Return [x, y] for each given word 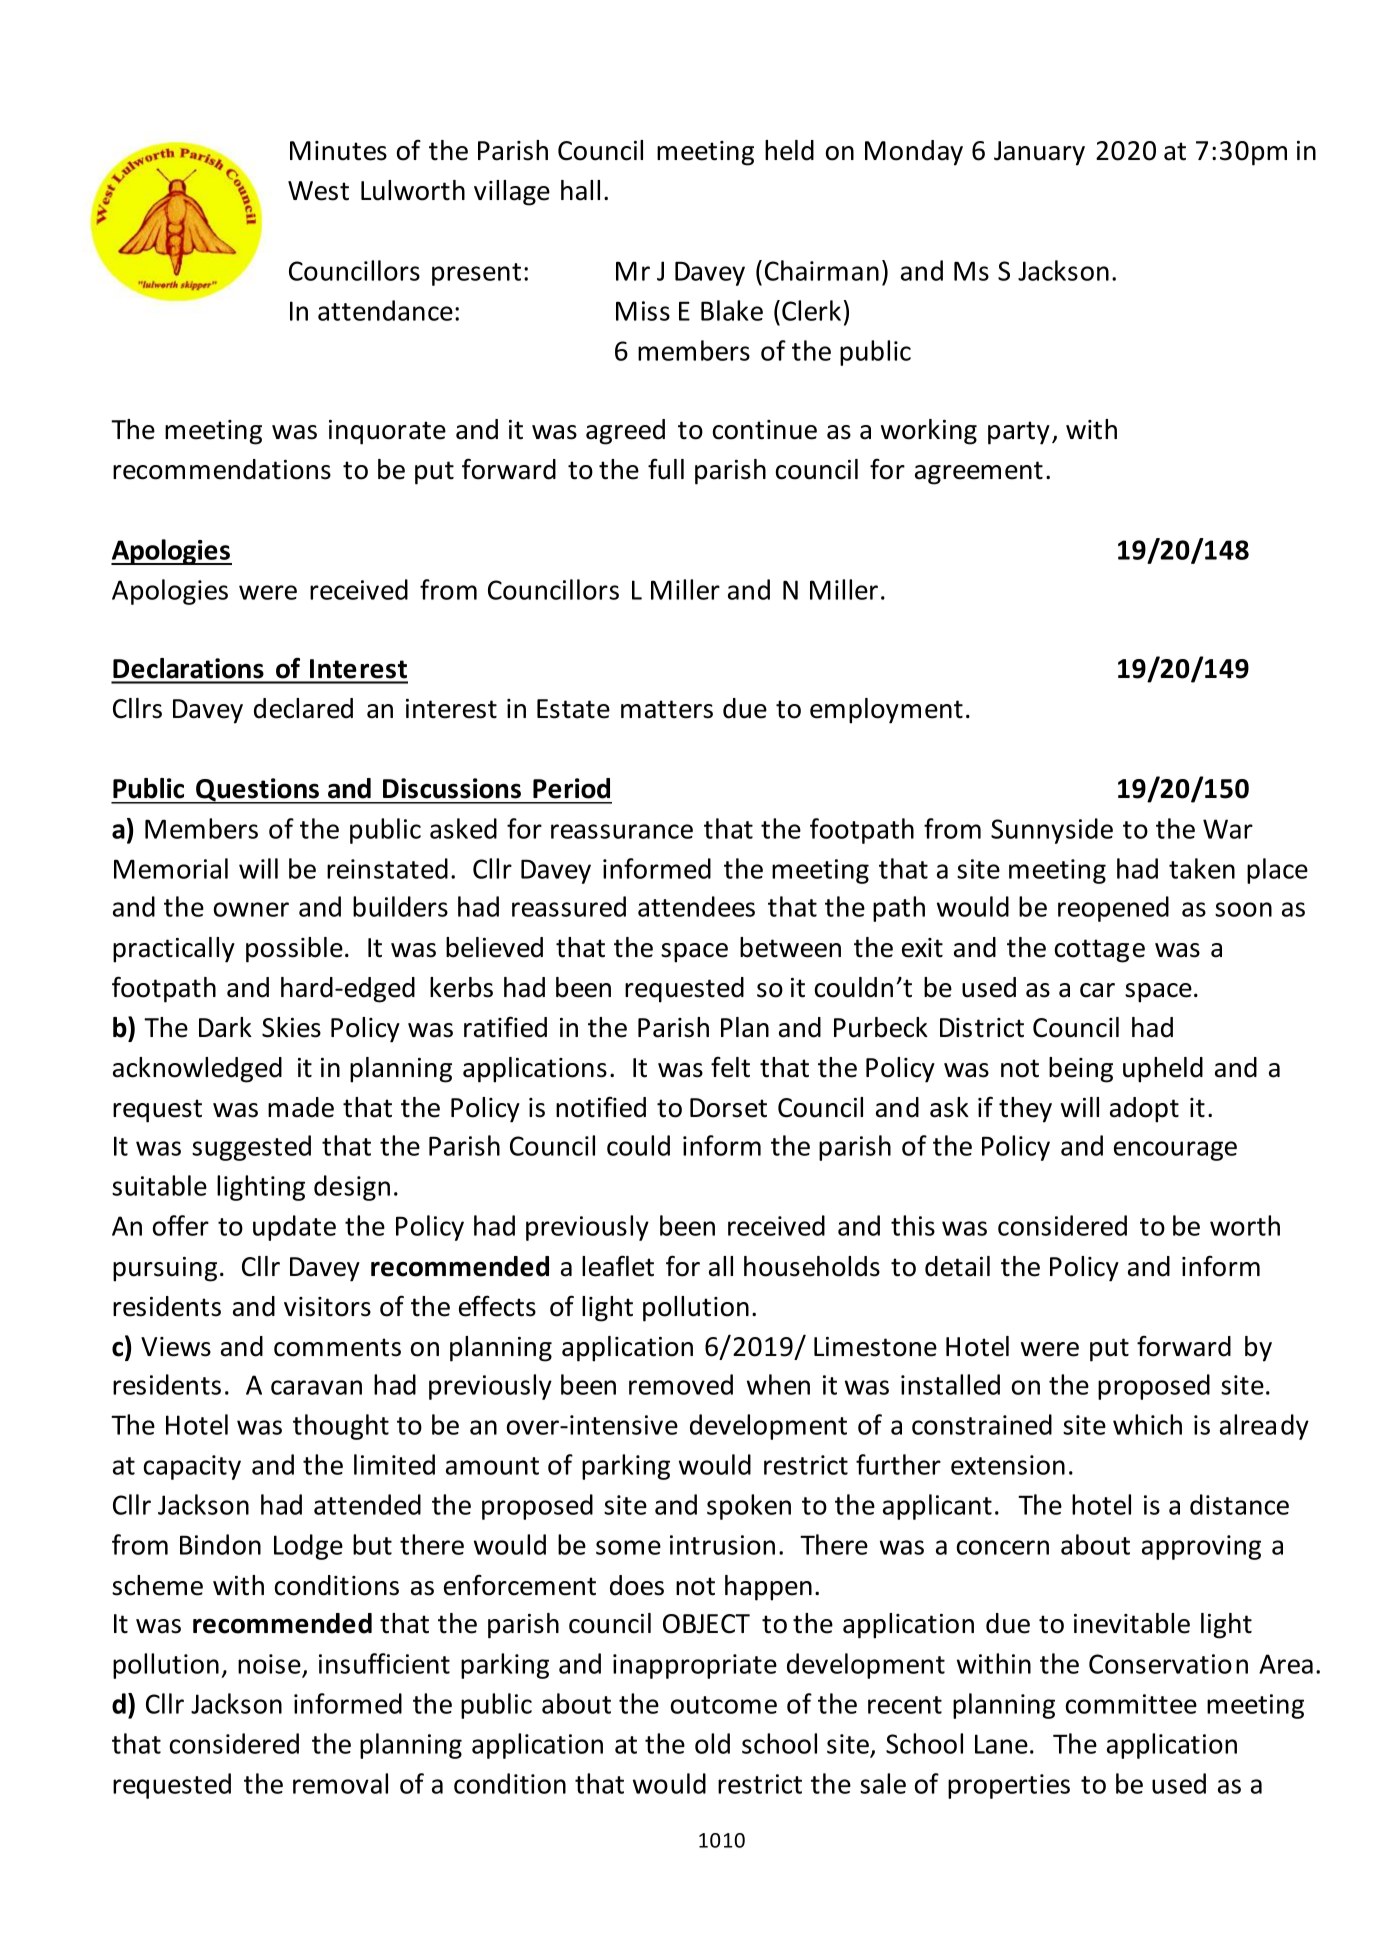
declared [303, 708]
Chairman [822, 270]
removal [340, 1783]
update [294, 1228]
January [1039, 153]
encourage [1175, 1151]
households [812, 1266]
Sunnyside [1052, 831]
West [318, 191]
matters [667, 709]
